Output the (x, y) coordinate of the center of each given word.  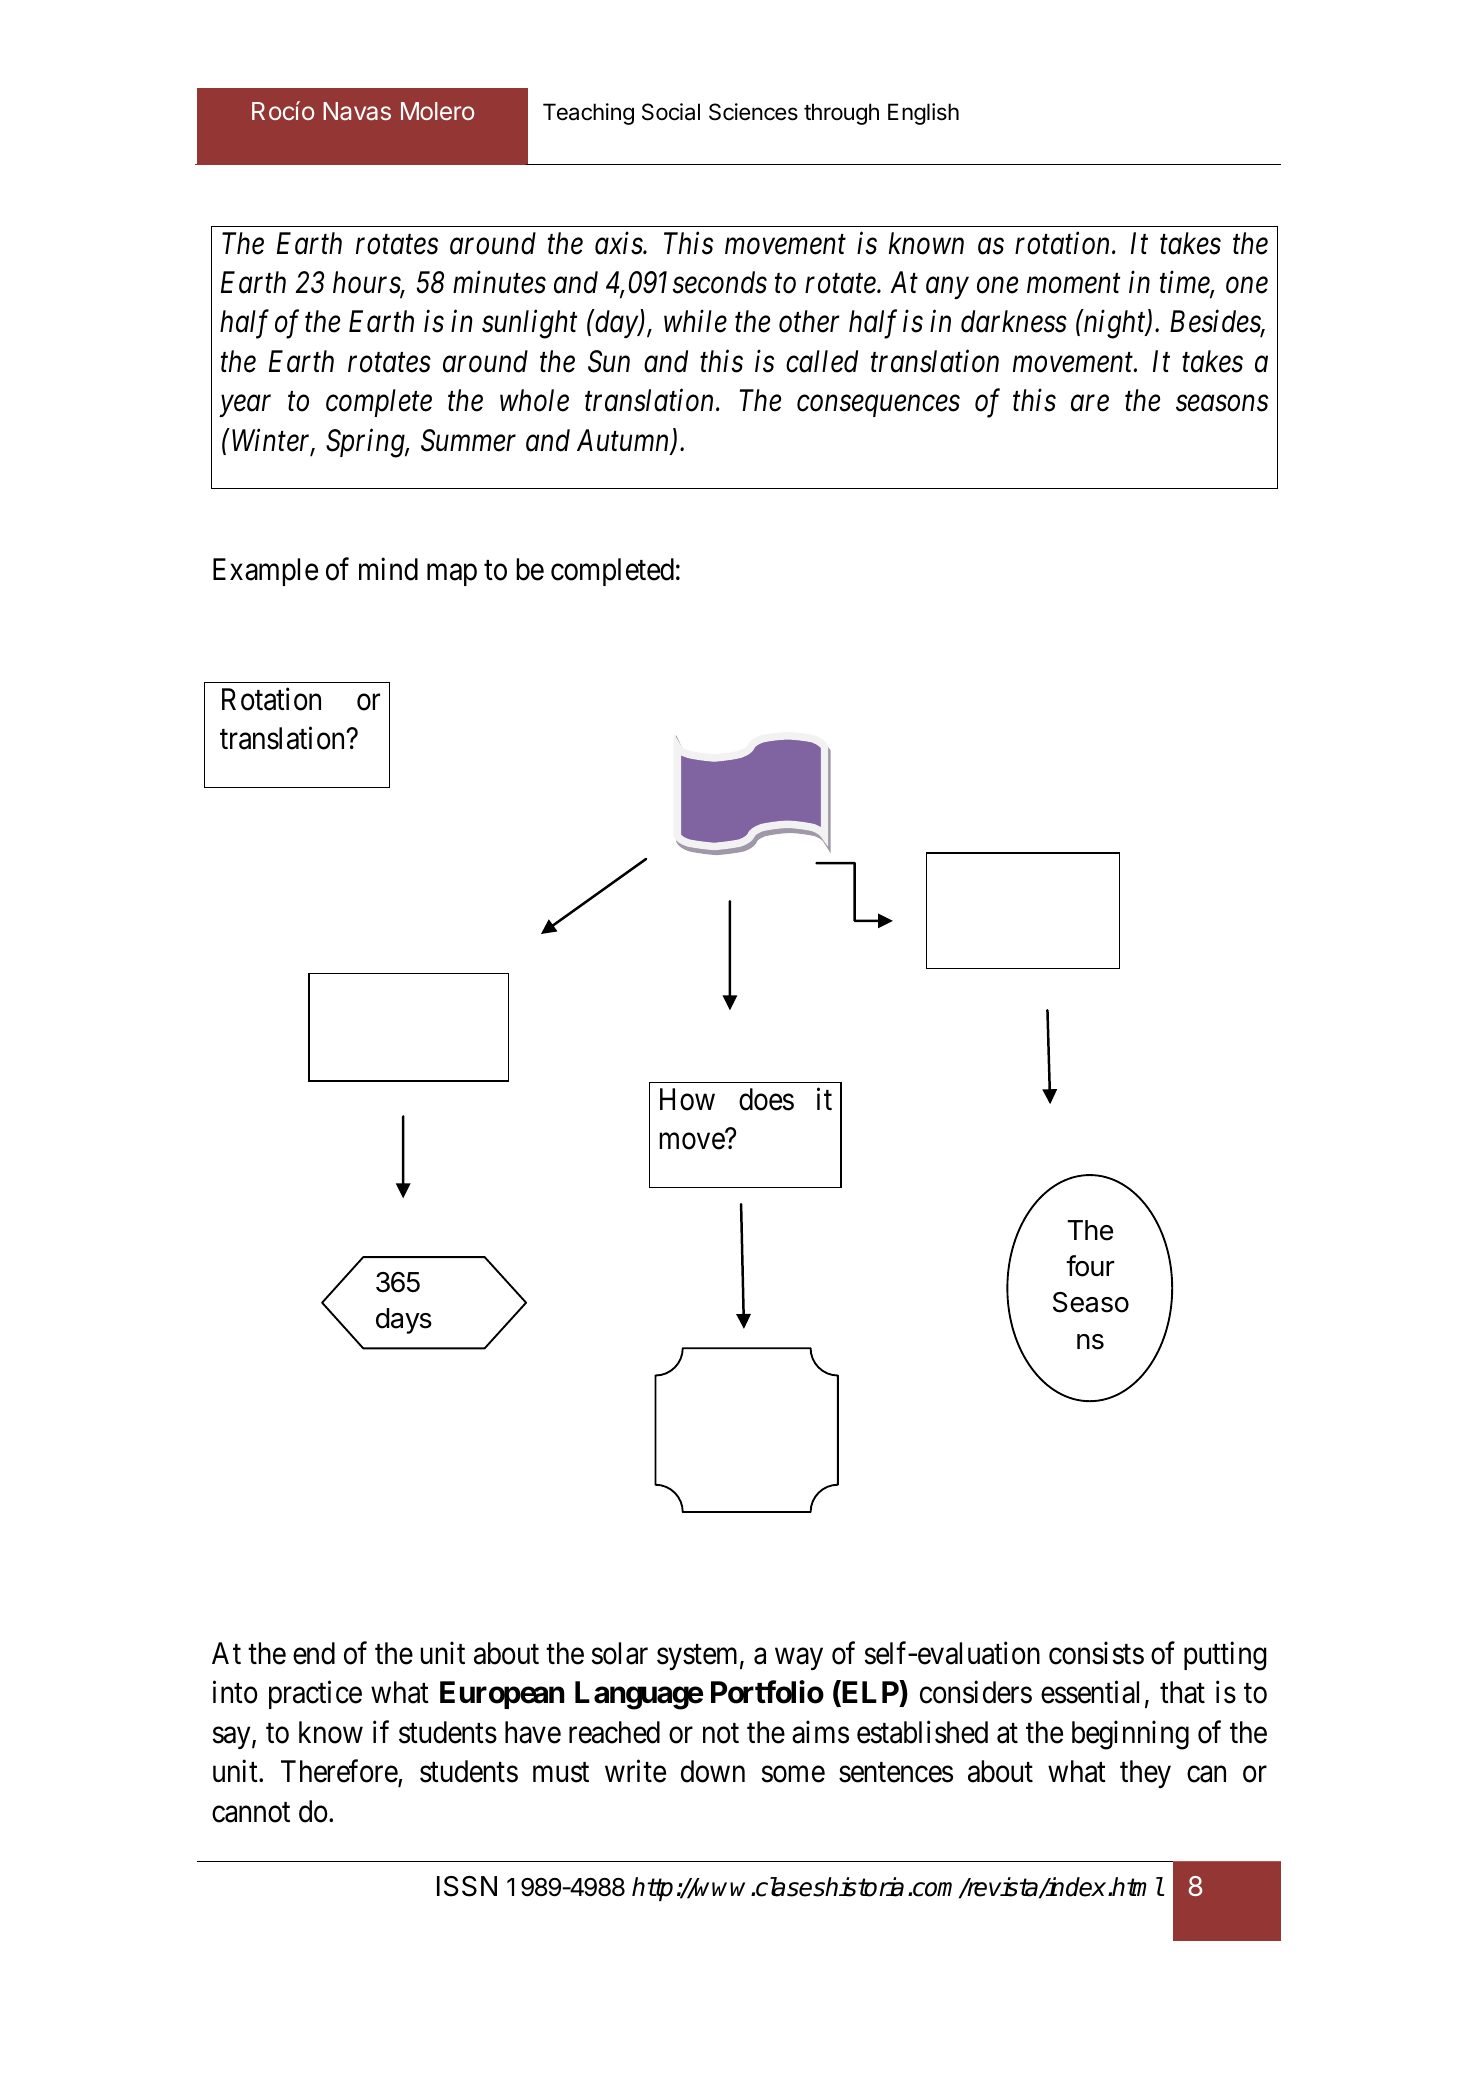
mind (388, 569)
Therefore (340, 1772)
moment (1073, 284)
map (452, 575)
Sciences (753, 112)
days (404, 1321)
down (713, 1771)
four (1090, 1266)
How (687, 1099)
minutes (499, 283)
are (1090, 404)
